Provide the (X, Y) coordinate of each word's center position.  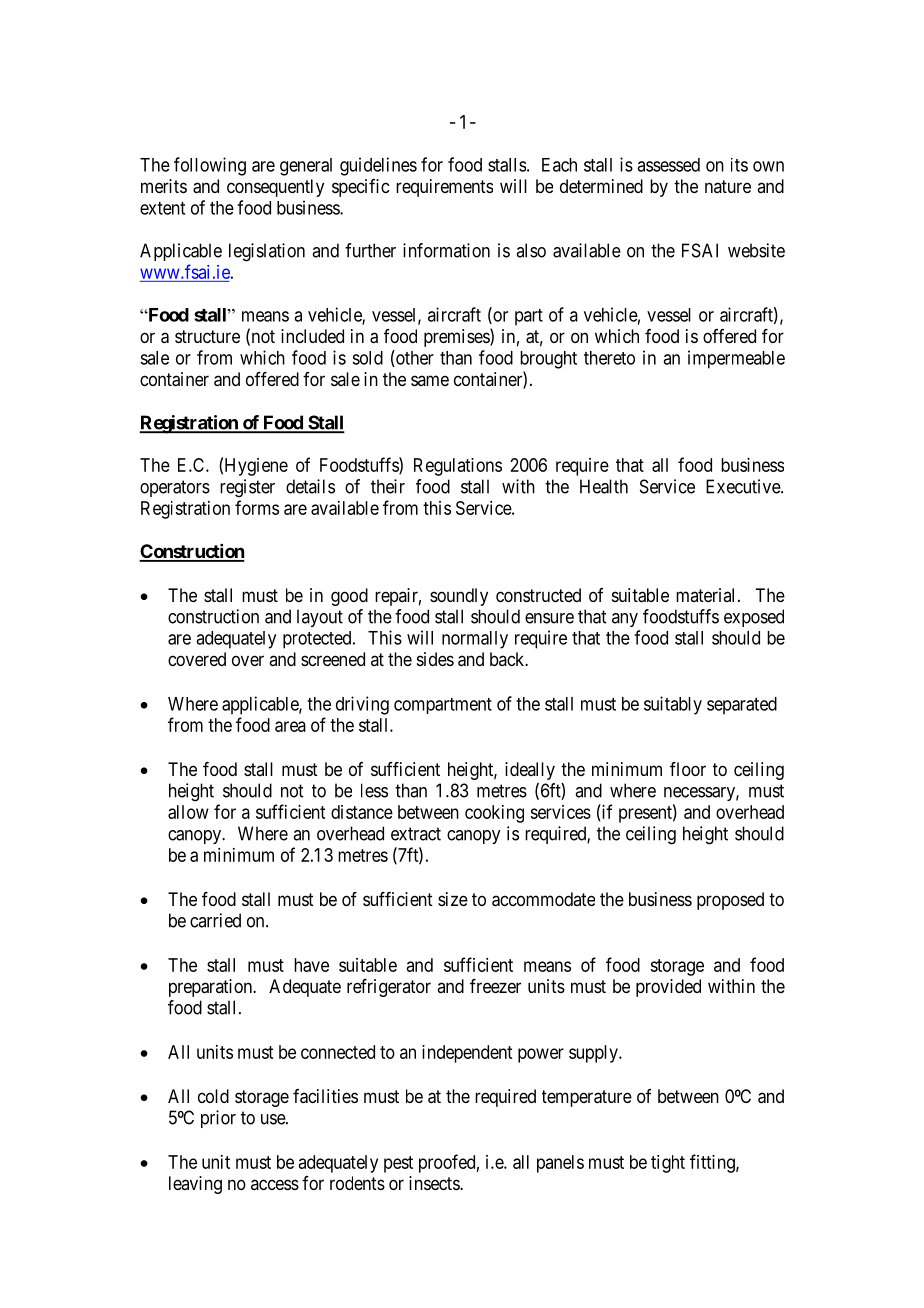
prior (218, 1119)
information (446, 250)
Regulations (458, 467)
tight (668, 1164)
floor (688, 769)
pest (398, 1164)
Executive (744, 486)
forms (257, 507)
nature (728, 186)
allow (188, 812)
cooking (494, 814)
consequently (275, 188)
